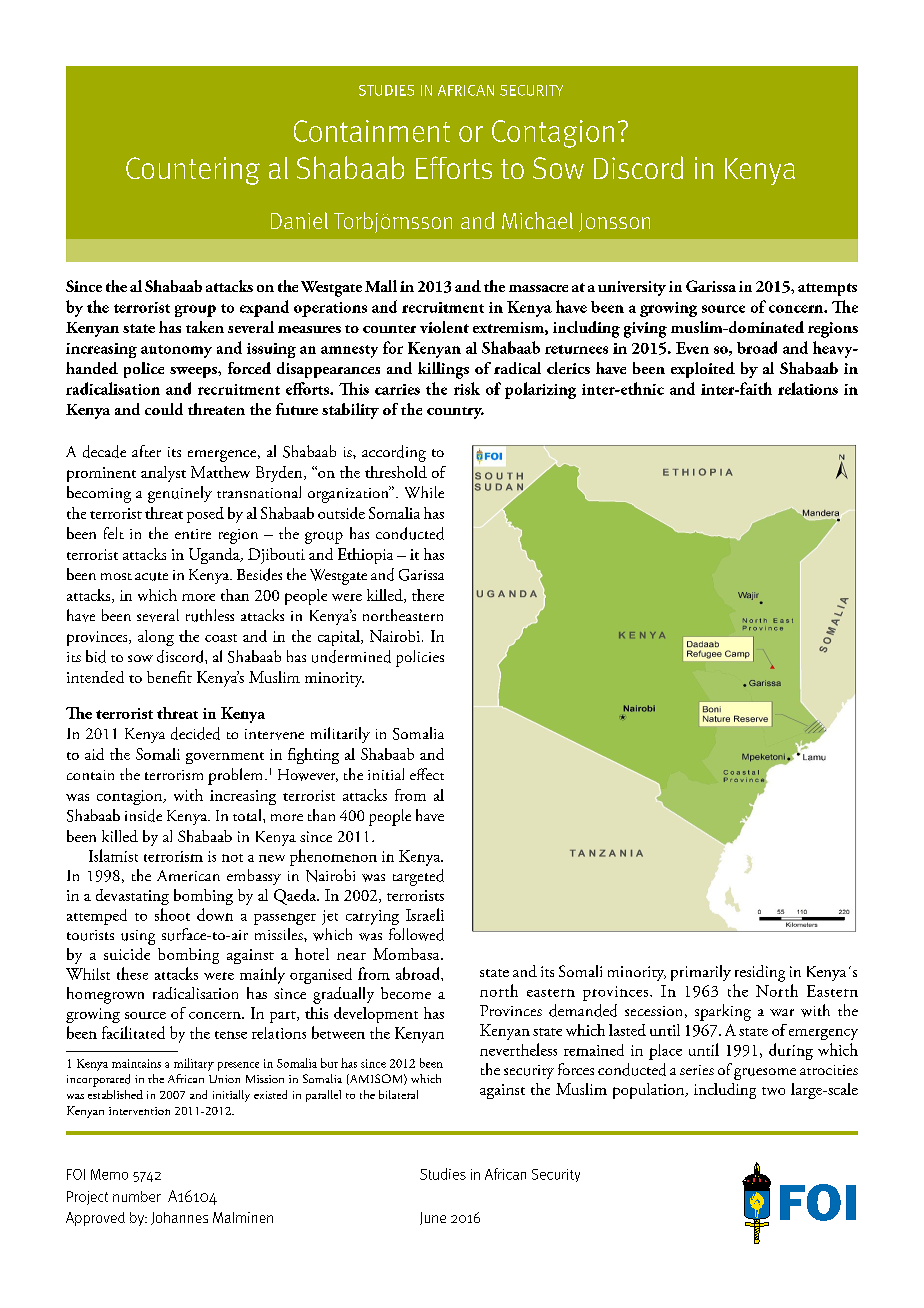 Image resolution: width=924 pixels, height=1308 pixels. Describe the element at coordinates (195, 733) in the screenshot. I see `decided` at that location.
